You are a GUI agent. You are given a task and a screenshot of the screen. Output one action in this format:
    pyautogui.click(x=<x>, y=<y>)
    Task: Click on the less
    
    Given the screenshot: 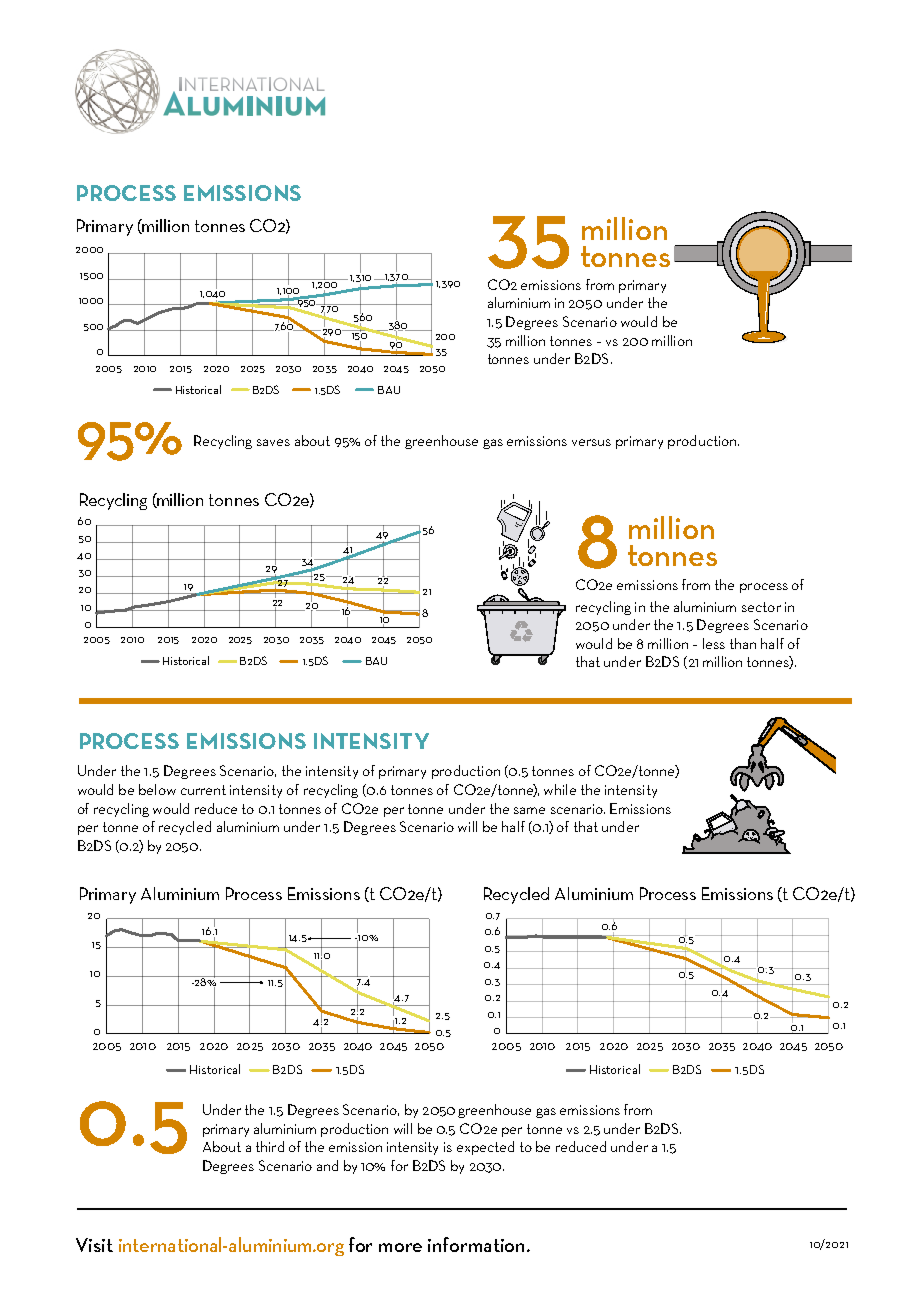 What is the action you would take?
    pyautogui.click(x=714, y=643)
